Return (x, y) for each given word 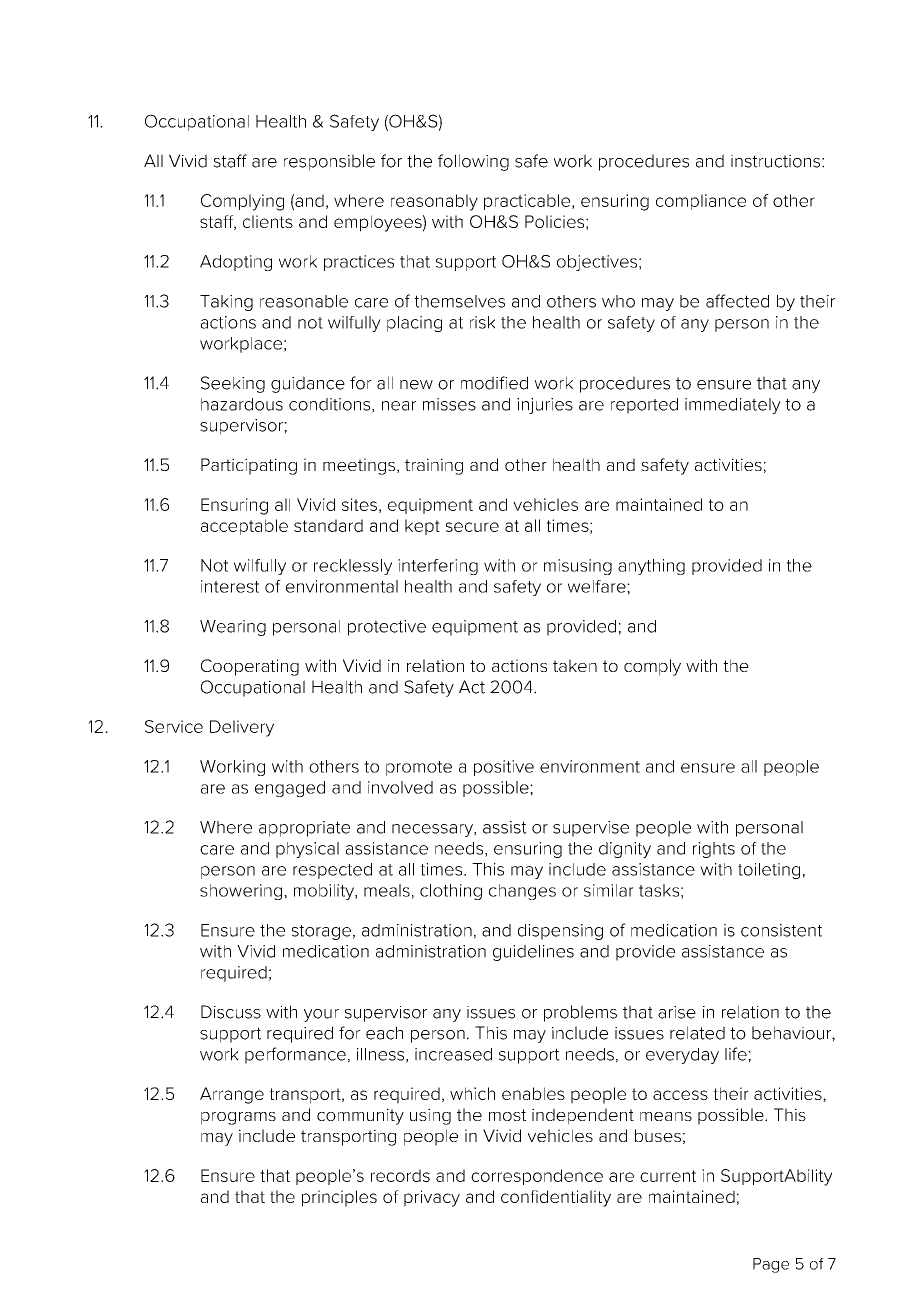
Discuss (231, 1012)
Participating (249, 466)
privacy (432, 1198)
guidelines (533, 953)
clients (268, 221)
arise (677, 1012)
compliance (701, 202)
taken (575, 665)
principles (339, 1198)
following (473, 162)
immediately (733, 406)
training (434, 466)
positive (504, 768)
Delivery (242, 728)
